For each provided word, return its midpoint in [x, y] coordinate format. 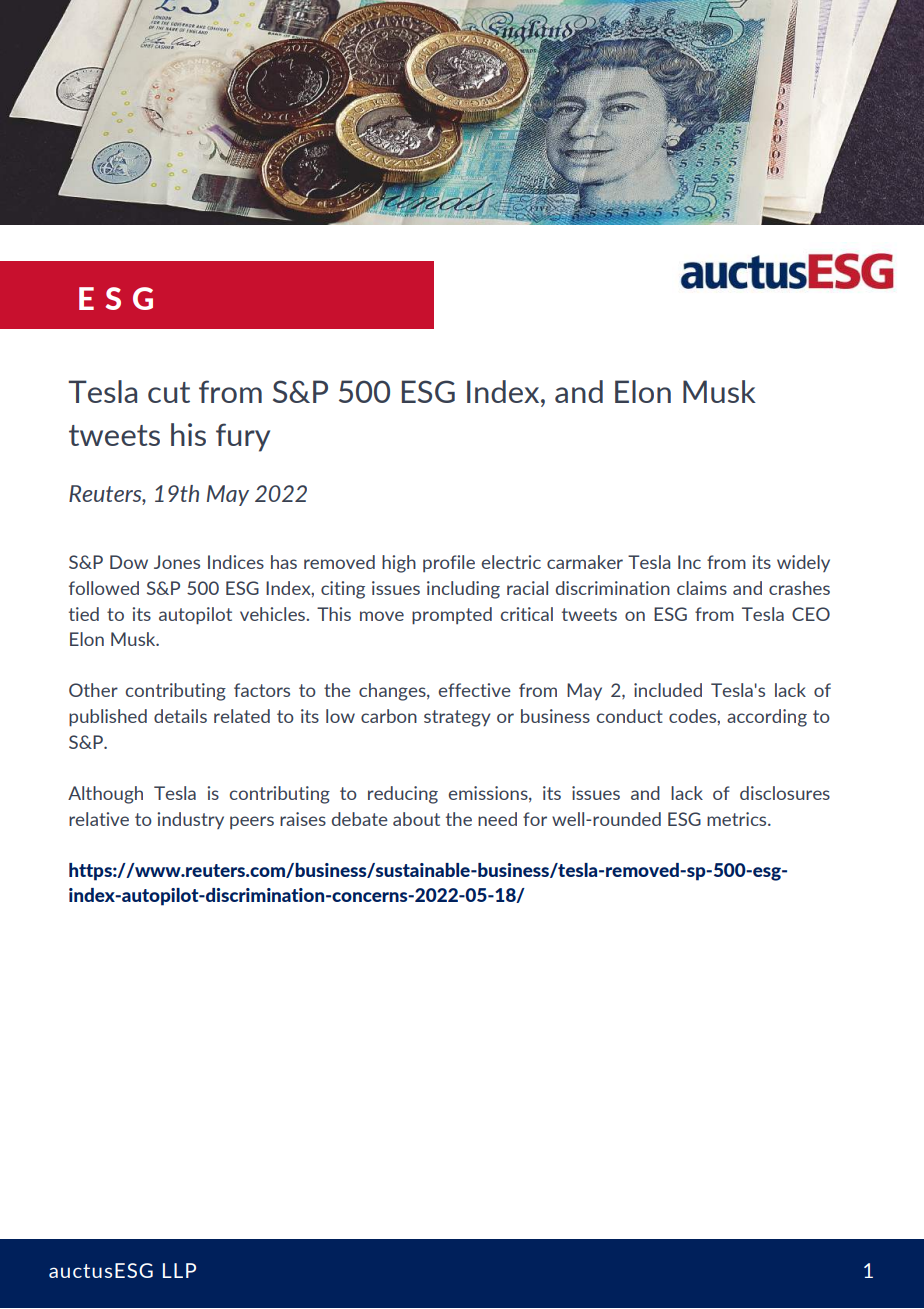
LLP [179, 1270]
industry [190, 820]
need [497, 819]
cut [169, 392]
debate [360, 819]
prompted [452, 616]
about [416, 819]
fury [243, 437]
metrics [738, 819]
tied [84, 614]
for [535, 819]
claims [702, 588]
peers [252, 822]
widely [803, 563]
